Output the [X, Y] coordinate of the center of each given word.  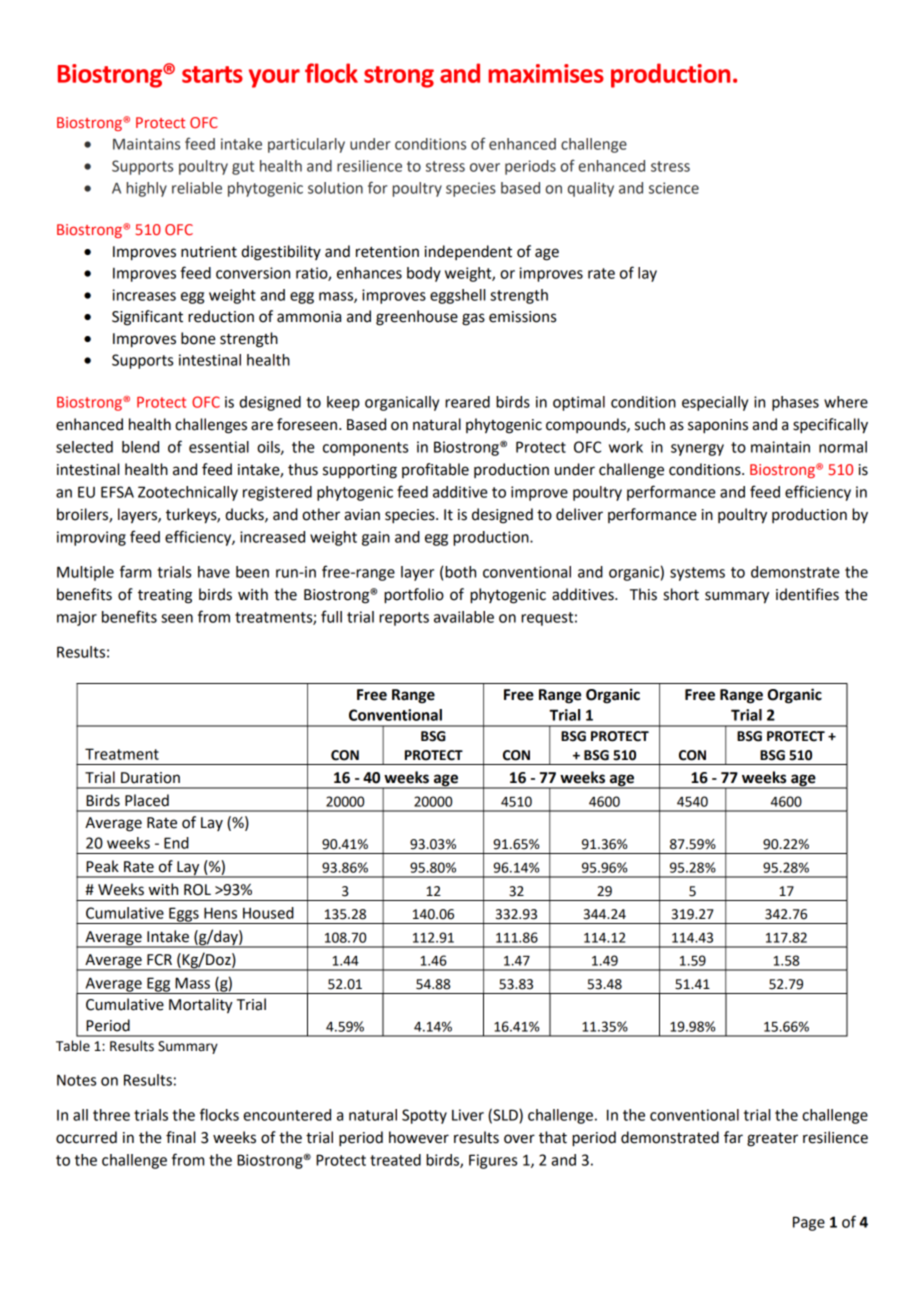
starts [212, 74]
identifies [807, 594]
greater [772, 1140]
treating [165, 596]
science [674, 188]
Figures [493, 1161]
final [180, 1137]
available [464, 617]
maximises [546, 73]
